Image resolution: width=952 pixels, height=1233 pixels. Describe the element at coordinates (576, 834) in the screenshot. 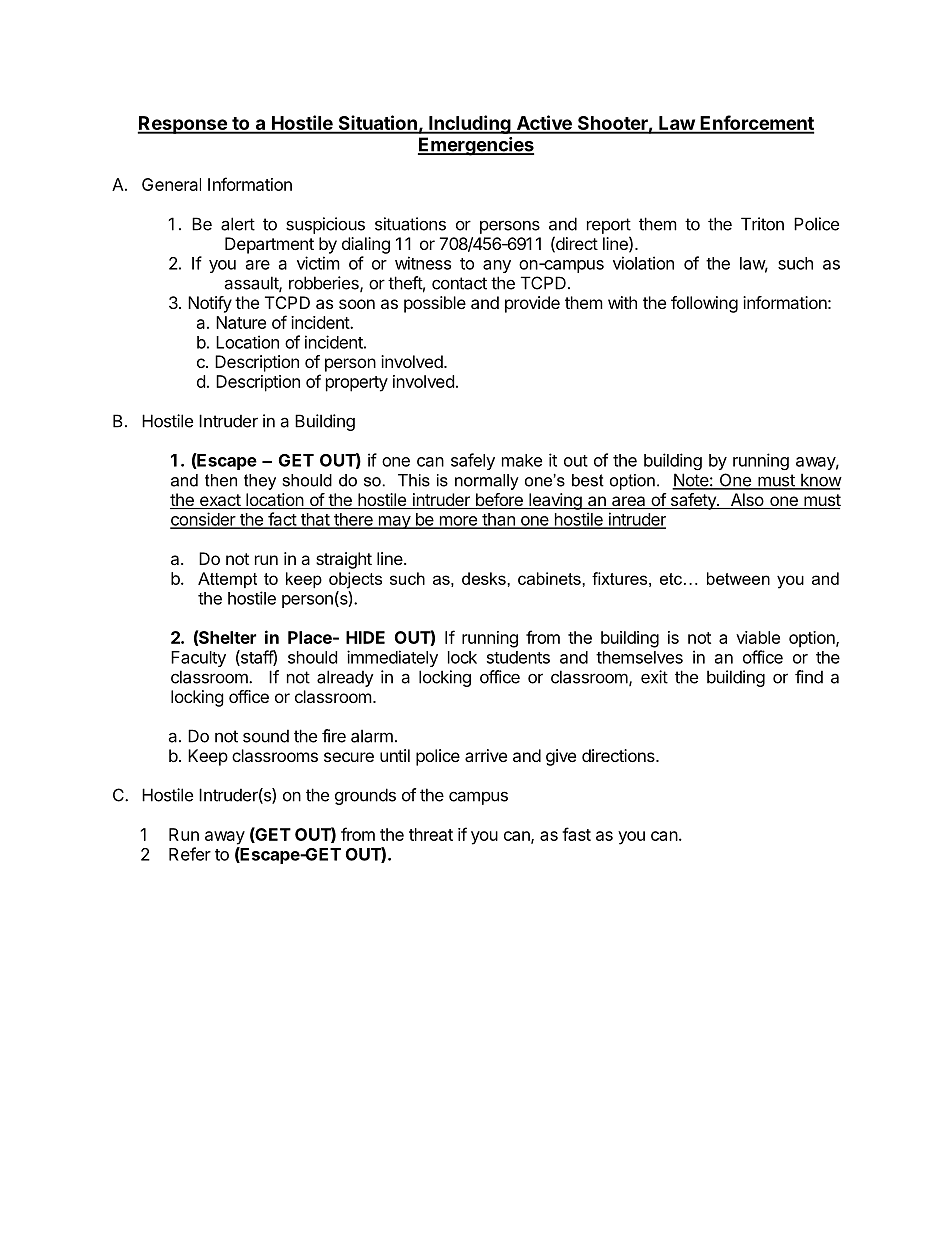

I see `fast` at that location.
